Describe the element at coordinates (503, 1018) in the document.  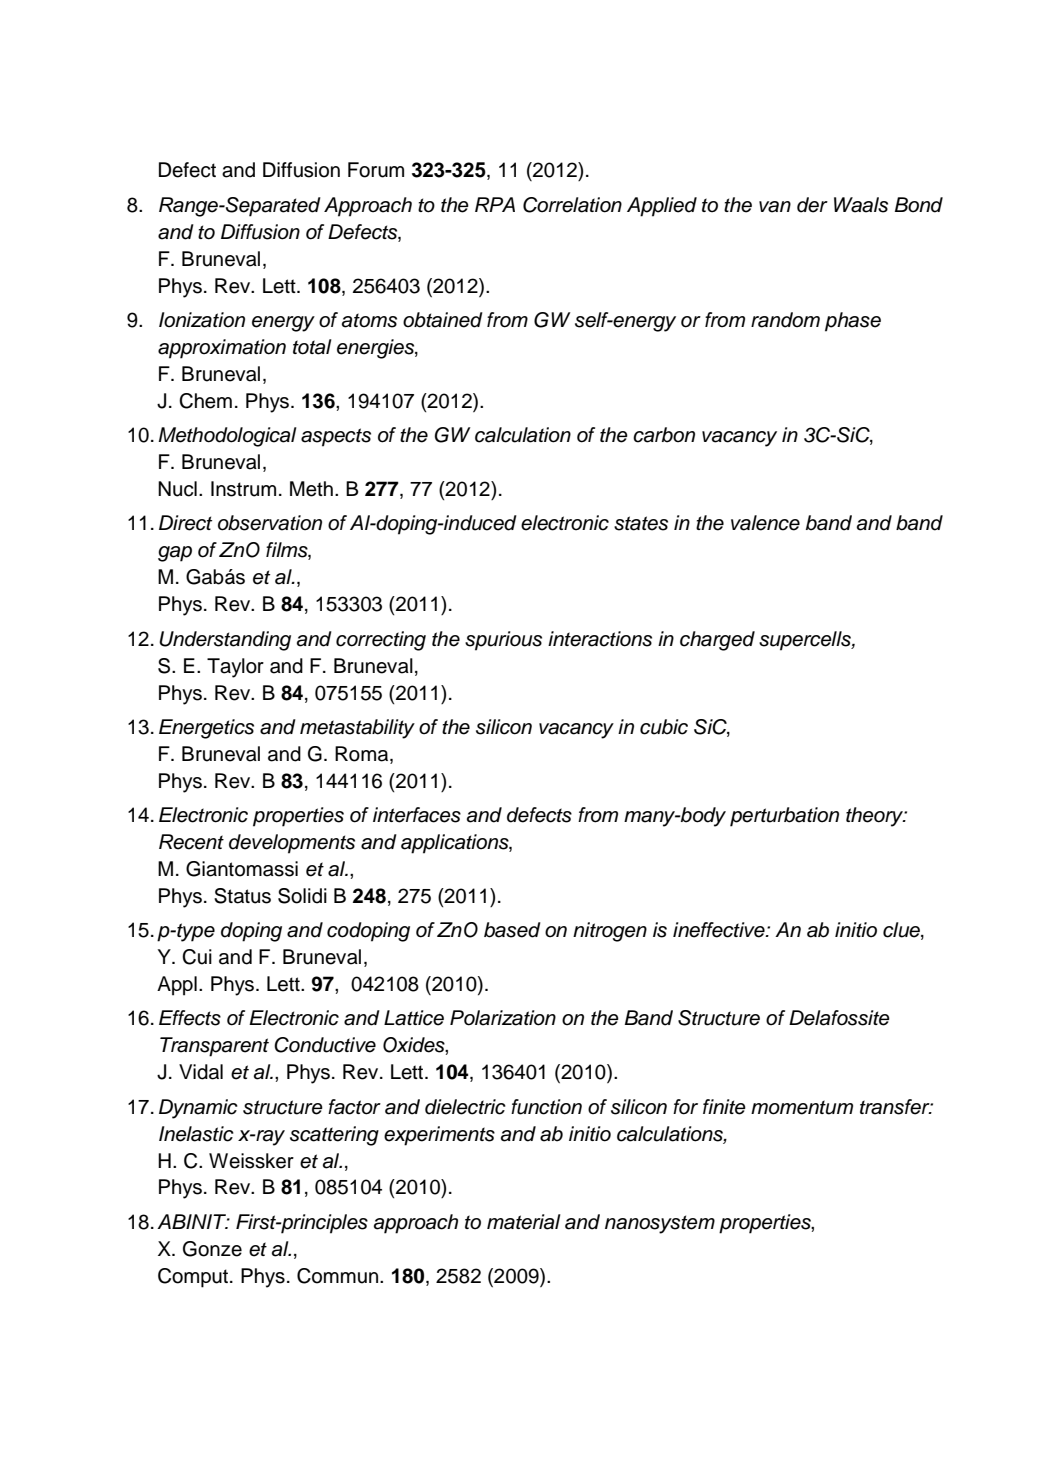
I see `Polarization` at that location.
